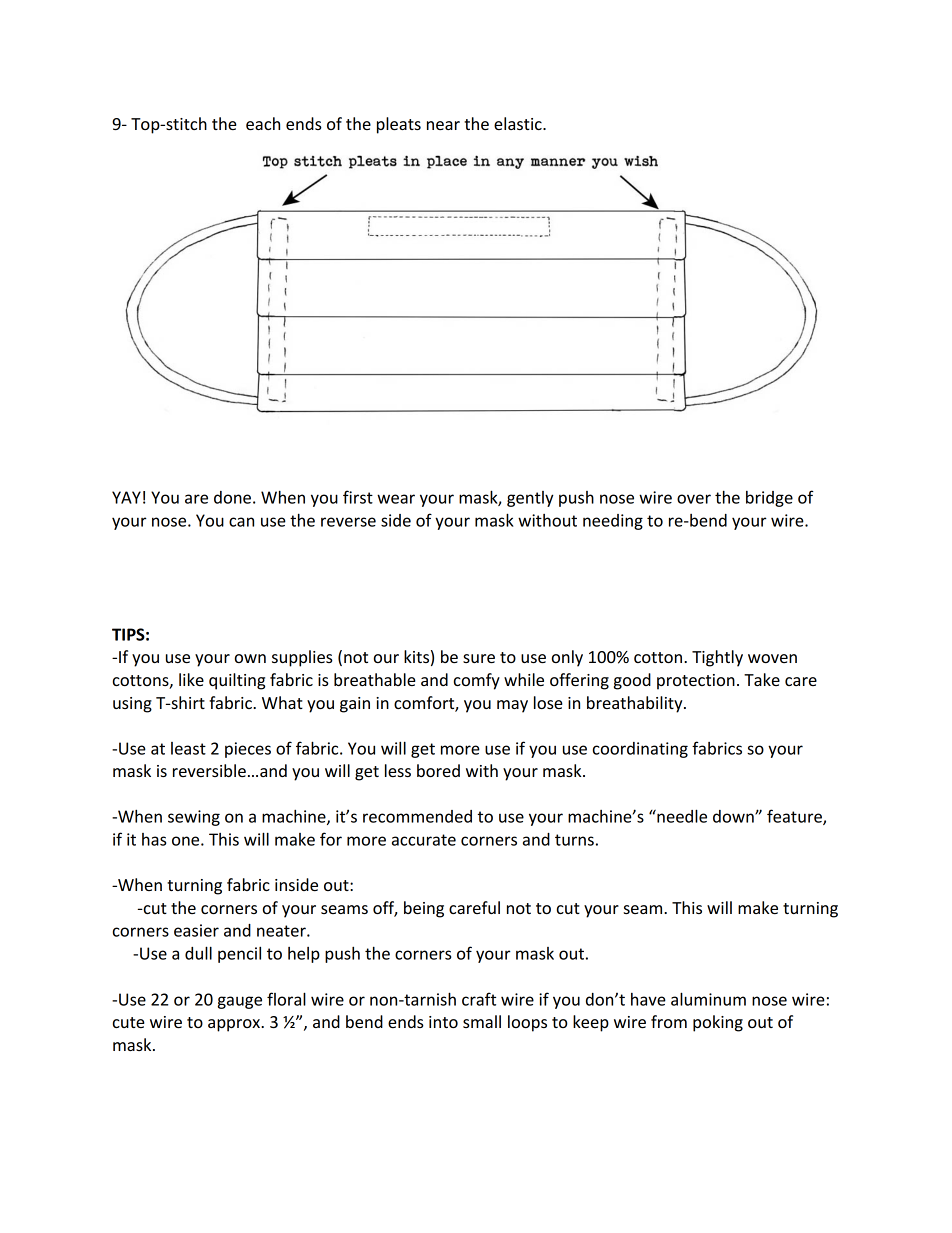 The width and height of the document is (952, 1233). What do you see at coordinates (241, 522) in the document?
I see `can` at bounding box center [241, 522].
